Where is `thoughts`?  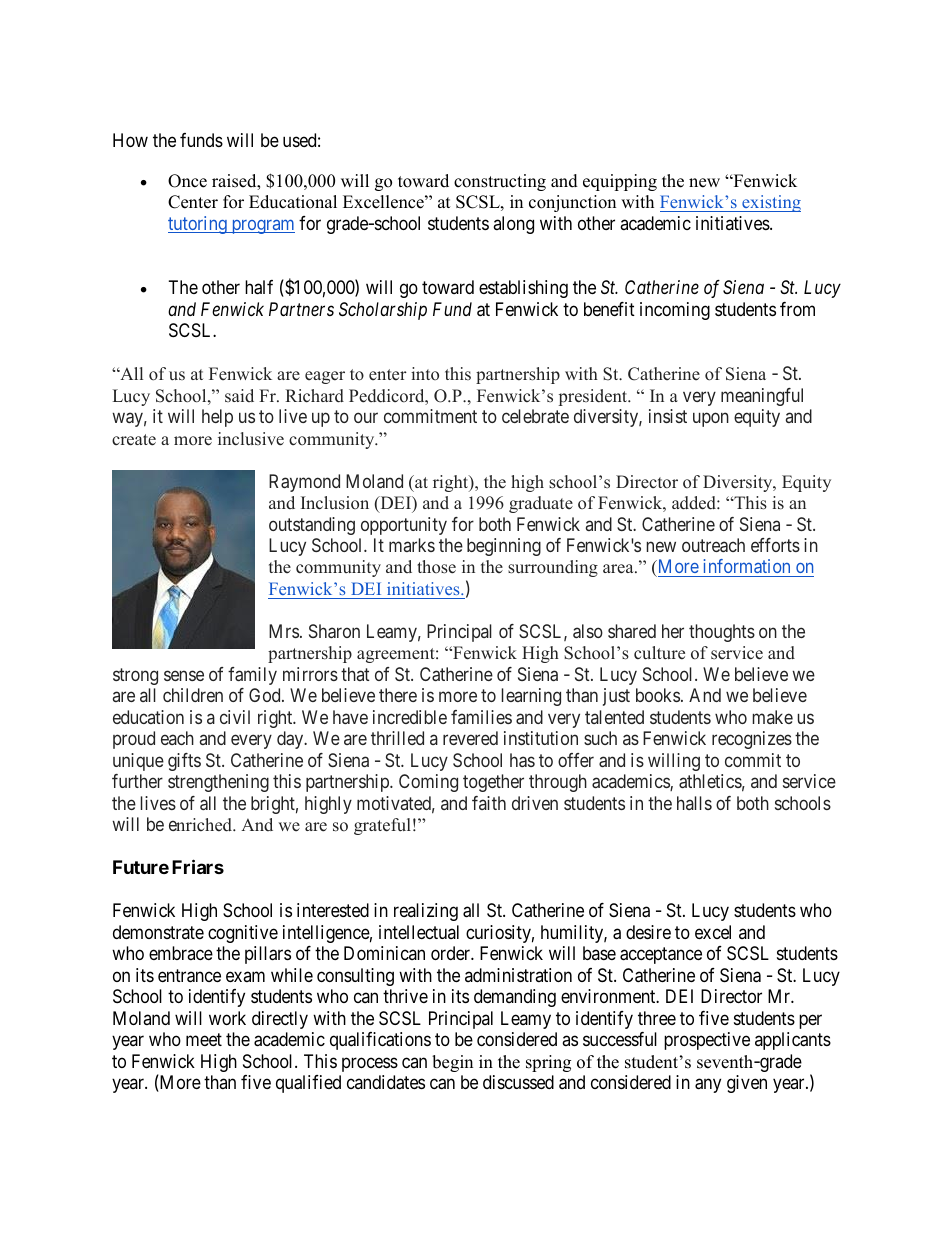 thoughts is located at coordinates (722, 633).
